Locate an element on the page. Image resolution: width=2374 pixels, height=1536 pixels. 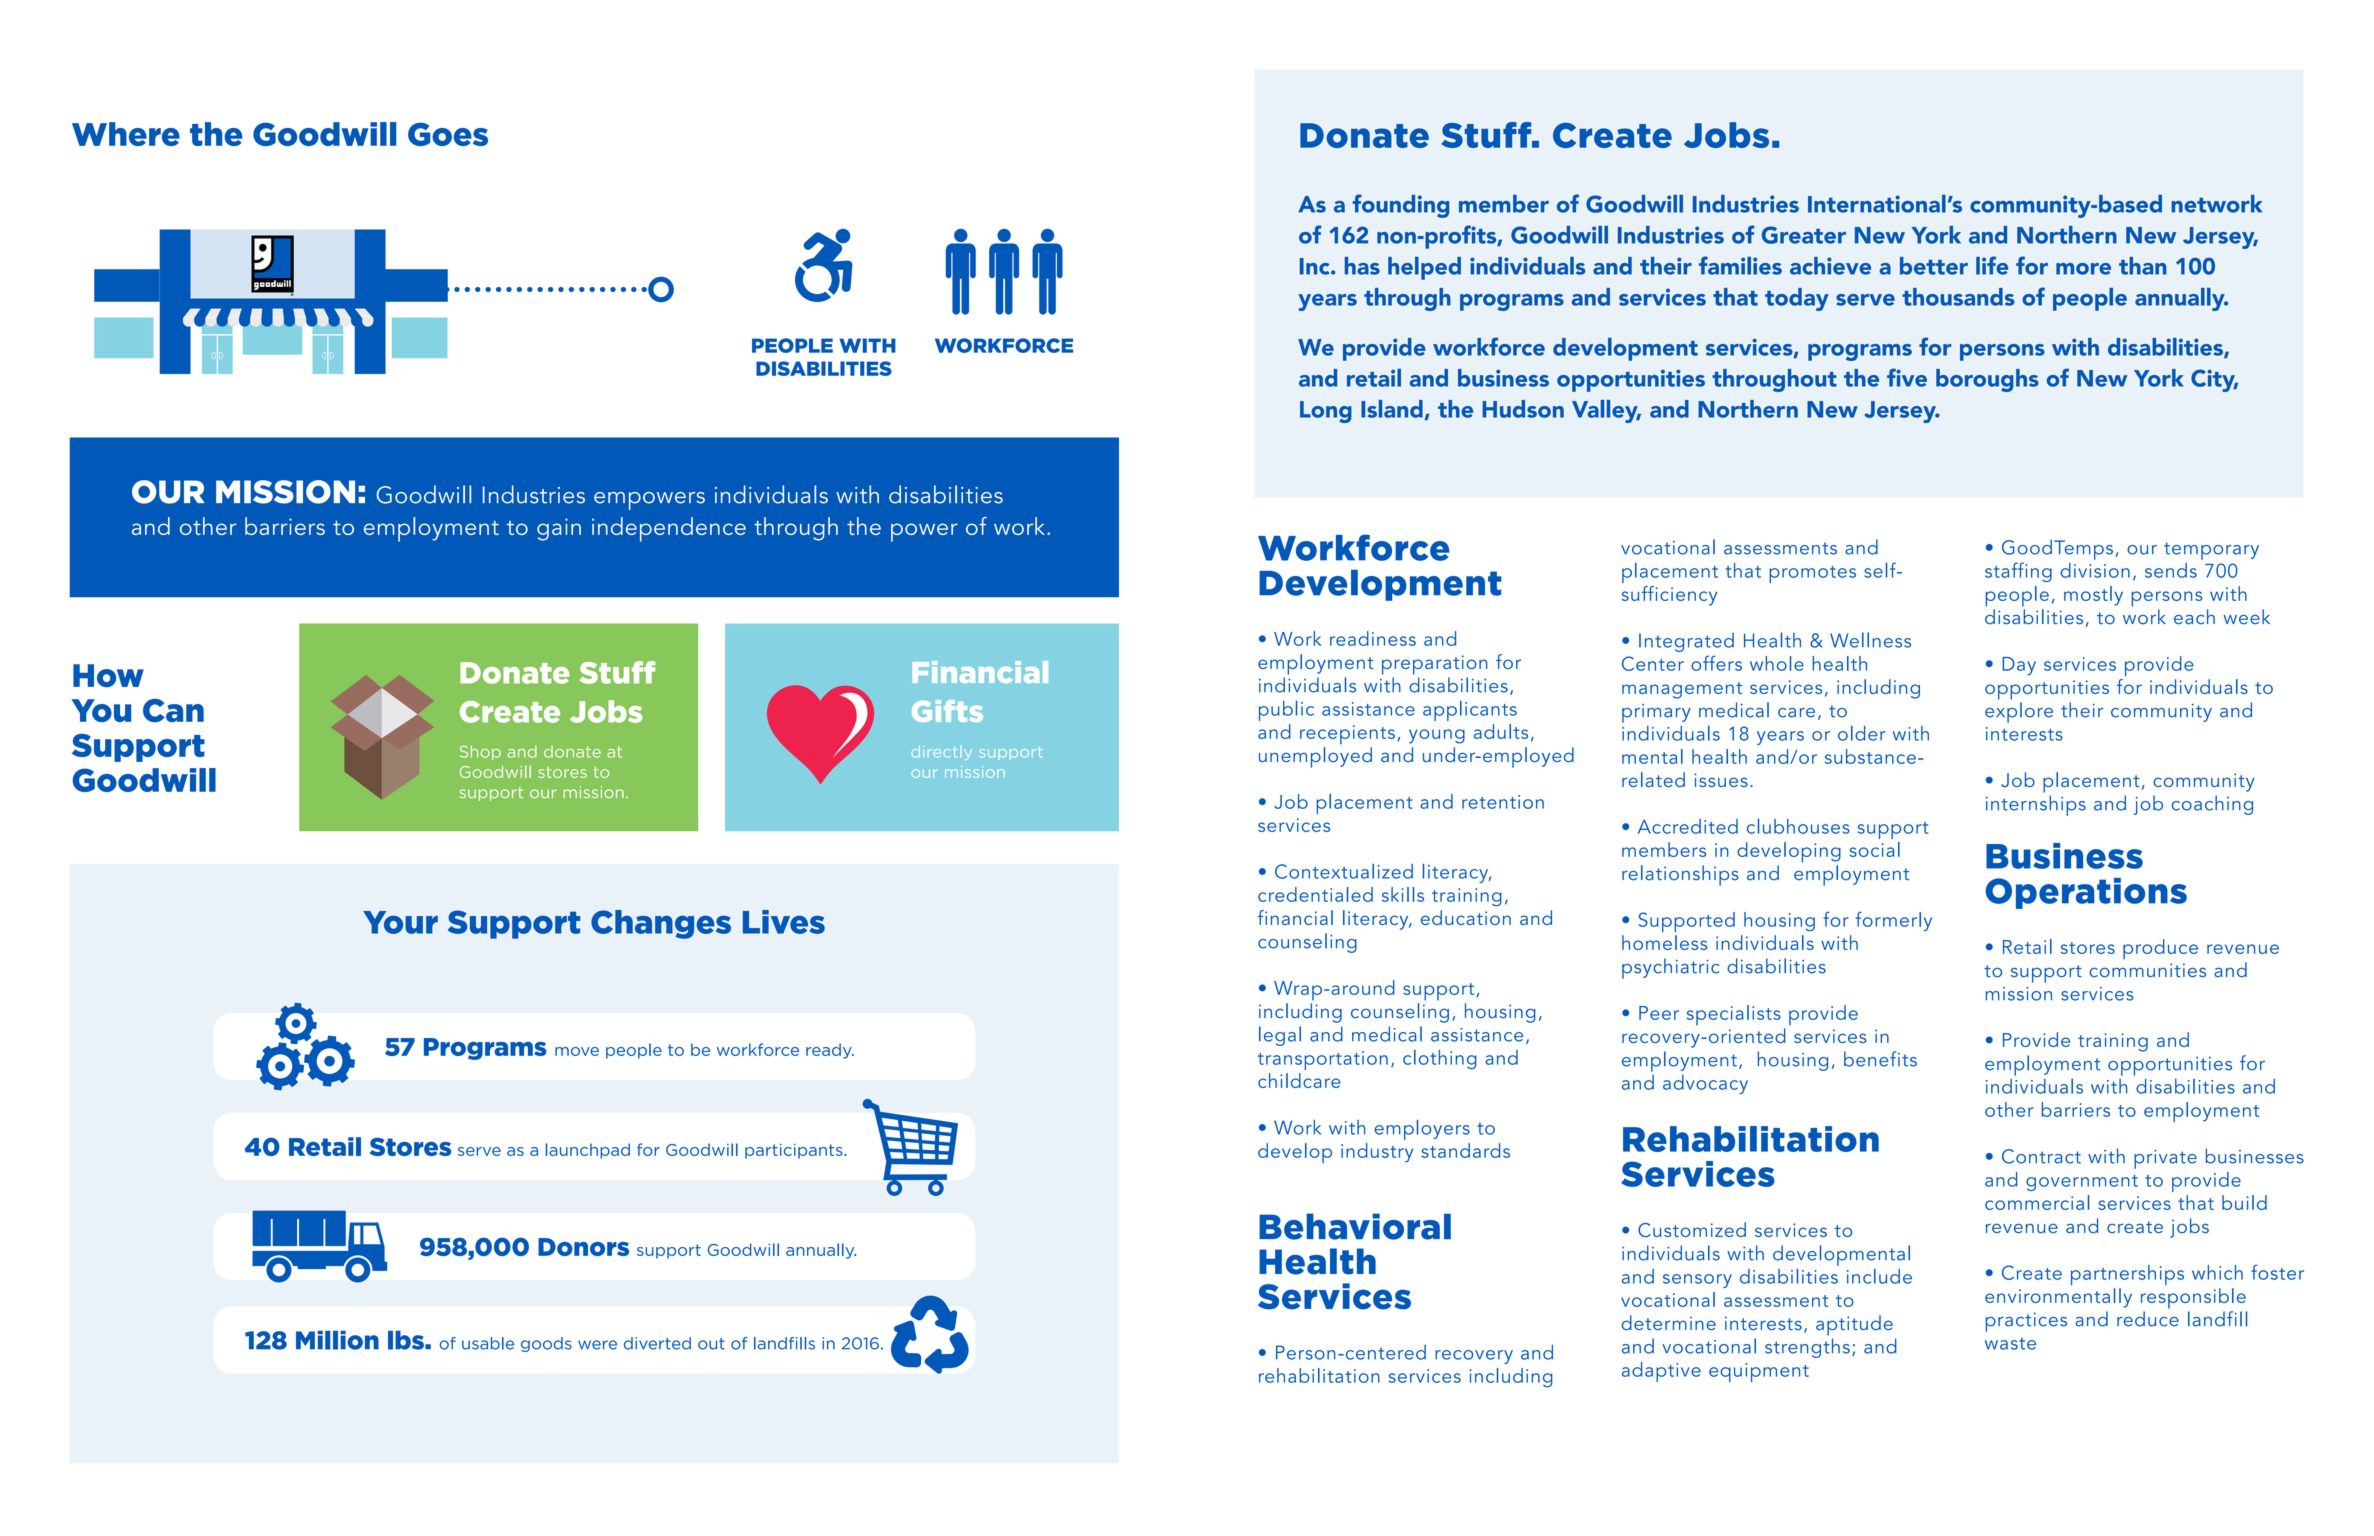
public is located at coordinates (1286, 711).
